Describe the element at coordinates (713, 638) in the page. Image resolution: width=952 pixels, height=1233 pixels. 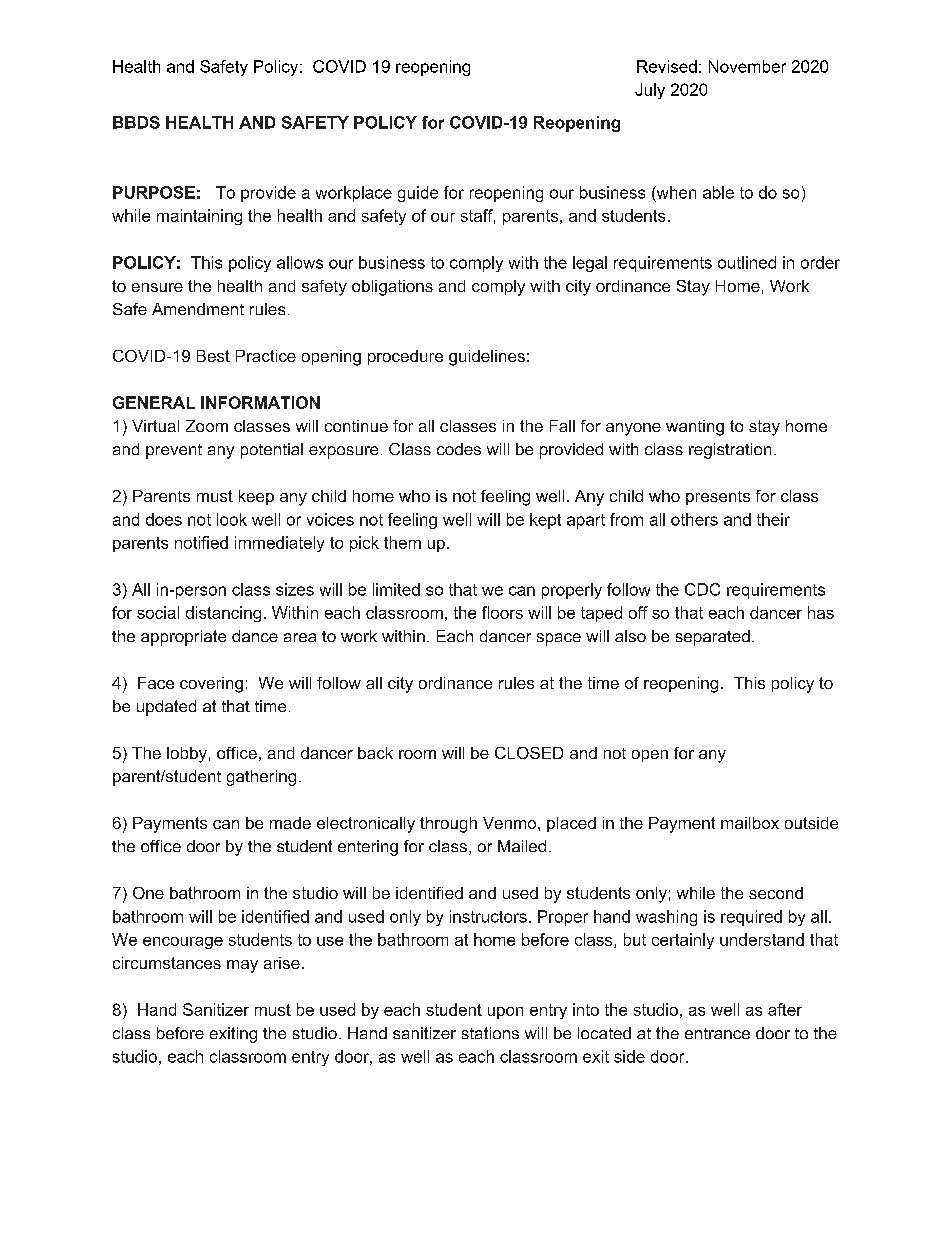
I see `separated` at that location.
